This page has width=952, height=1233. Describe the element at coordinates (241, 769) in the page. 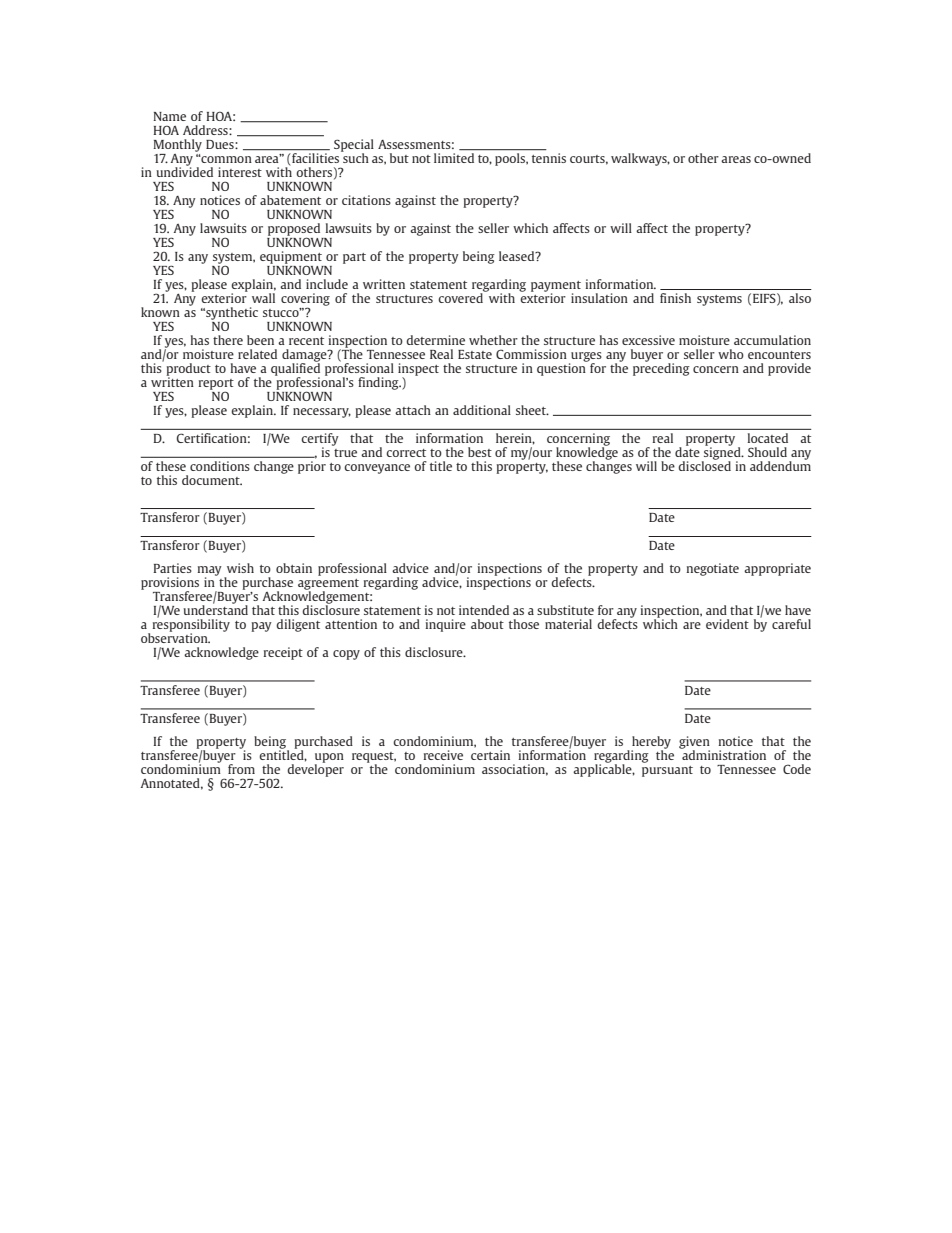

I see `from` at that location.
